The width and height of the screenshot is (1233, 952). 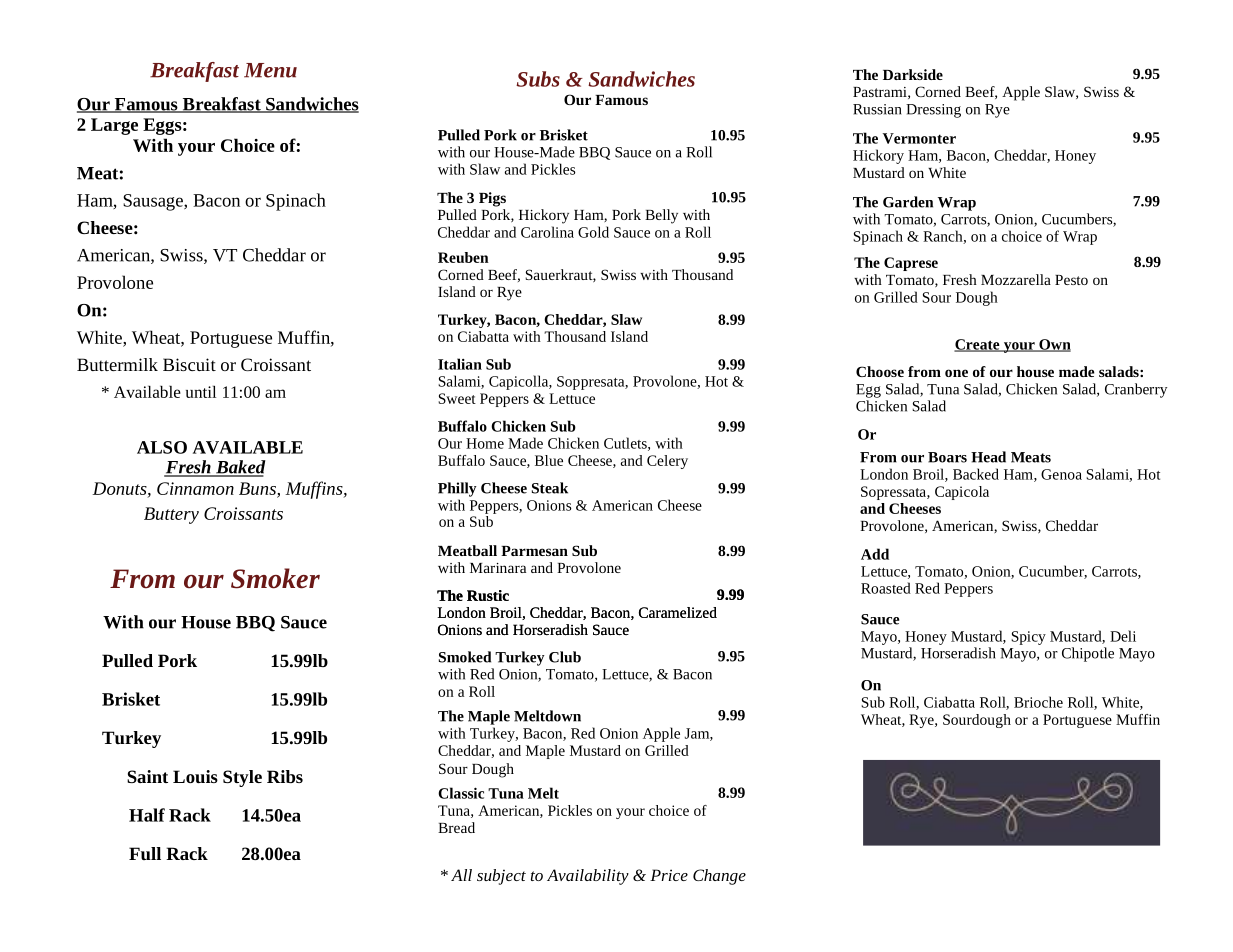 What do you see at coordinates (538, 79) in the screenshot?
I see `Subs` at bounding box center [538, 79].
